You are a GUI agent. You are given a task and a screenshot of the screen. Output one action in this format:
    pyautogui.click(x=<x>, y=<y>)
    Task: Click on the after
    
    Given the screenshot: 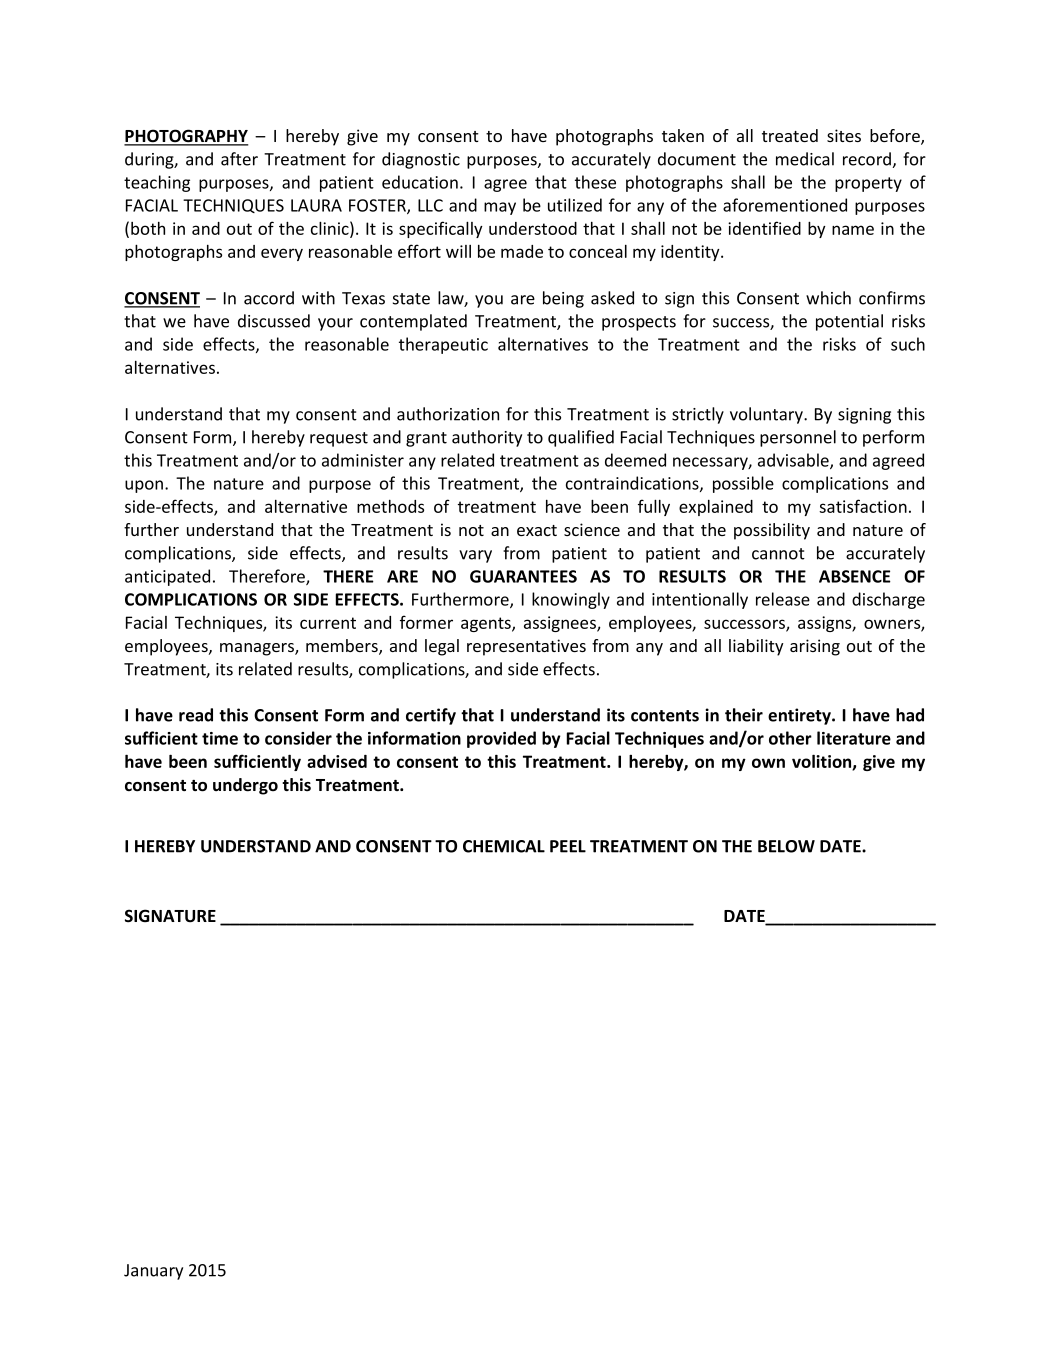 What is the action you would take?
    pyautogui.click(x=239, y=159)
